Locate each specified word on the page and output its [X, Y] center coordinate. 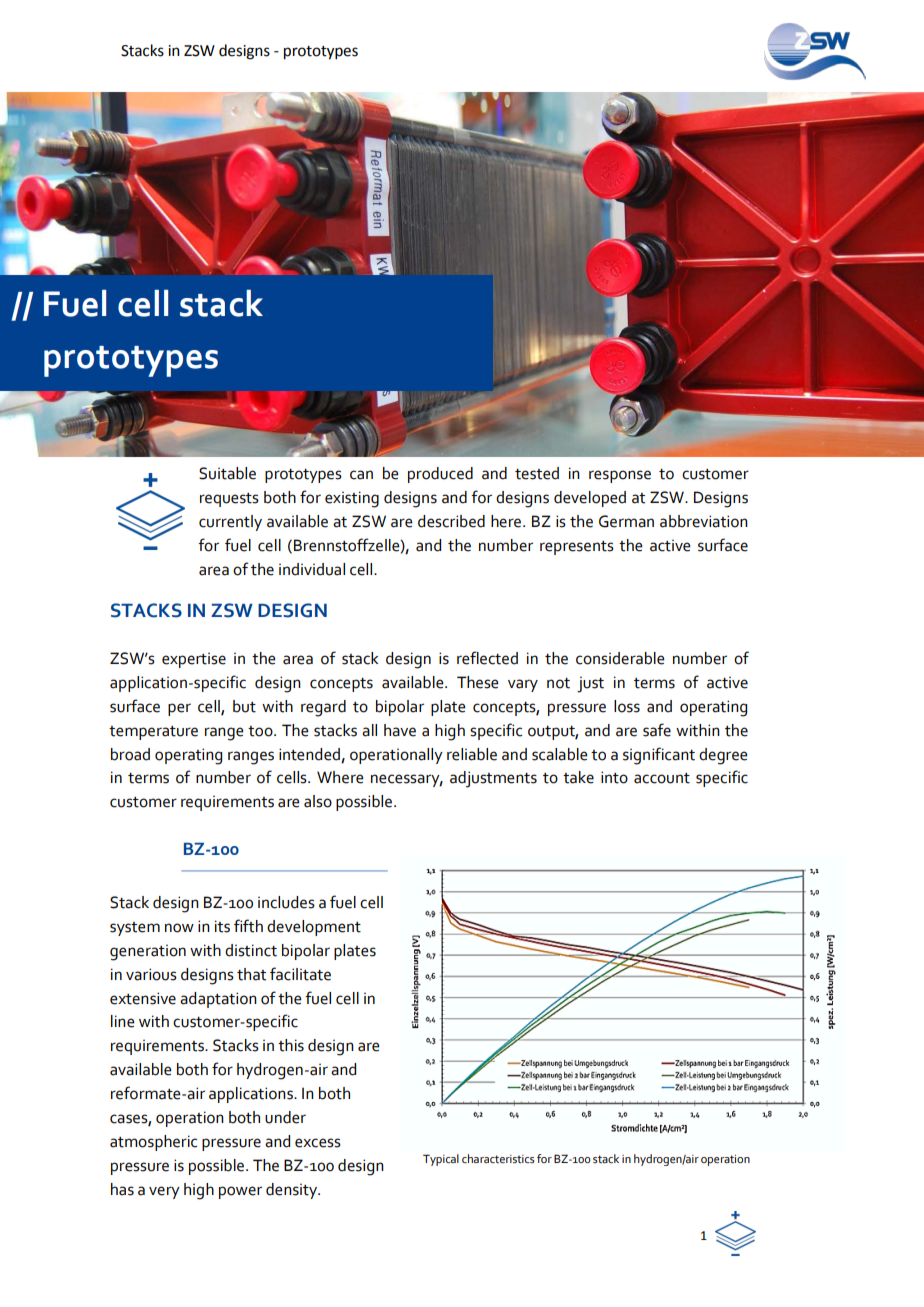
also [318, 801]
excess [318, 1143]
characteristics [498, 1158]
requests [229, 500]
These [478, 682]
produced [440, 475]
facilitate [300, 974]
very [164, 1192]
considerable [620, 658]
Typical [441, 1160]
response [620, 476]
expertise [194, 660]
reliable [472, 754]
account [662, 778]
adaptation [218, 1000]
